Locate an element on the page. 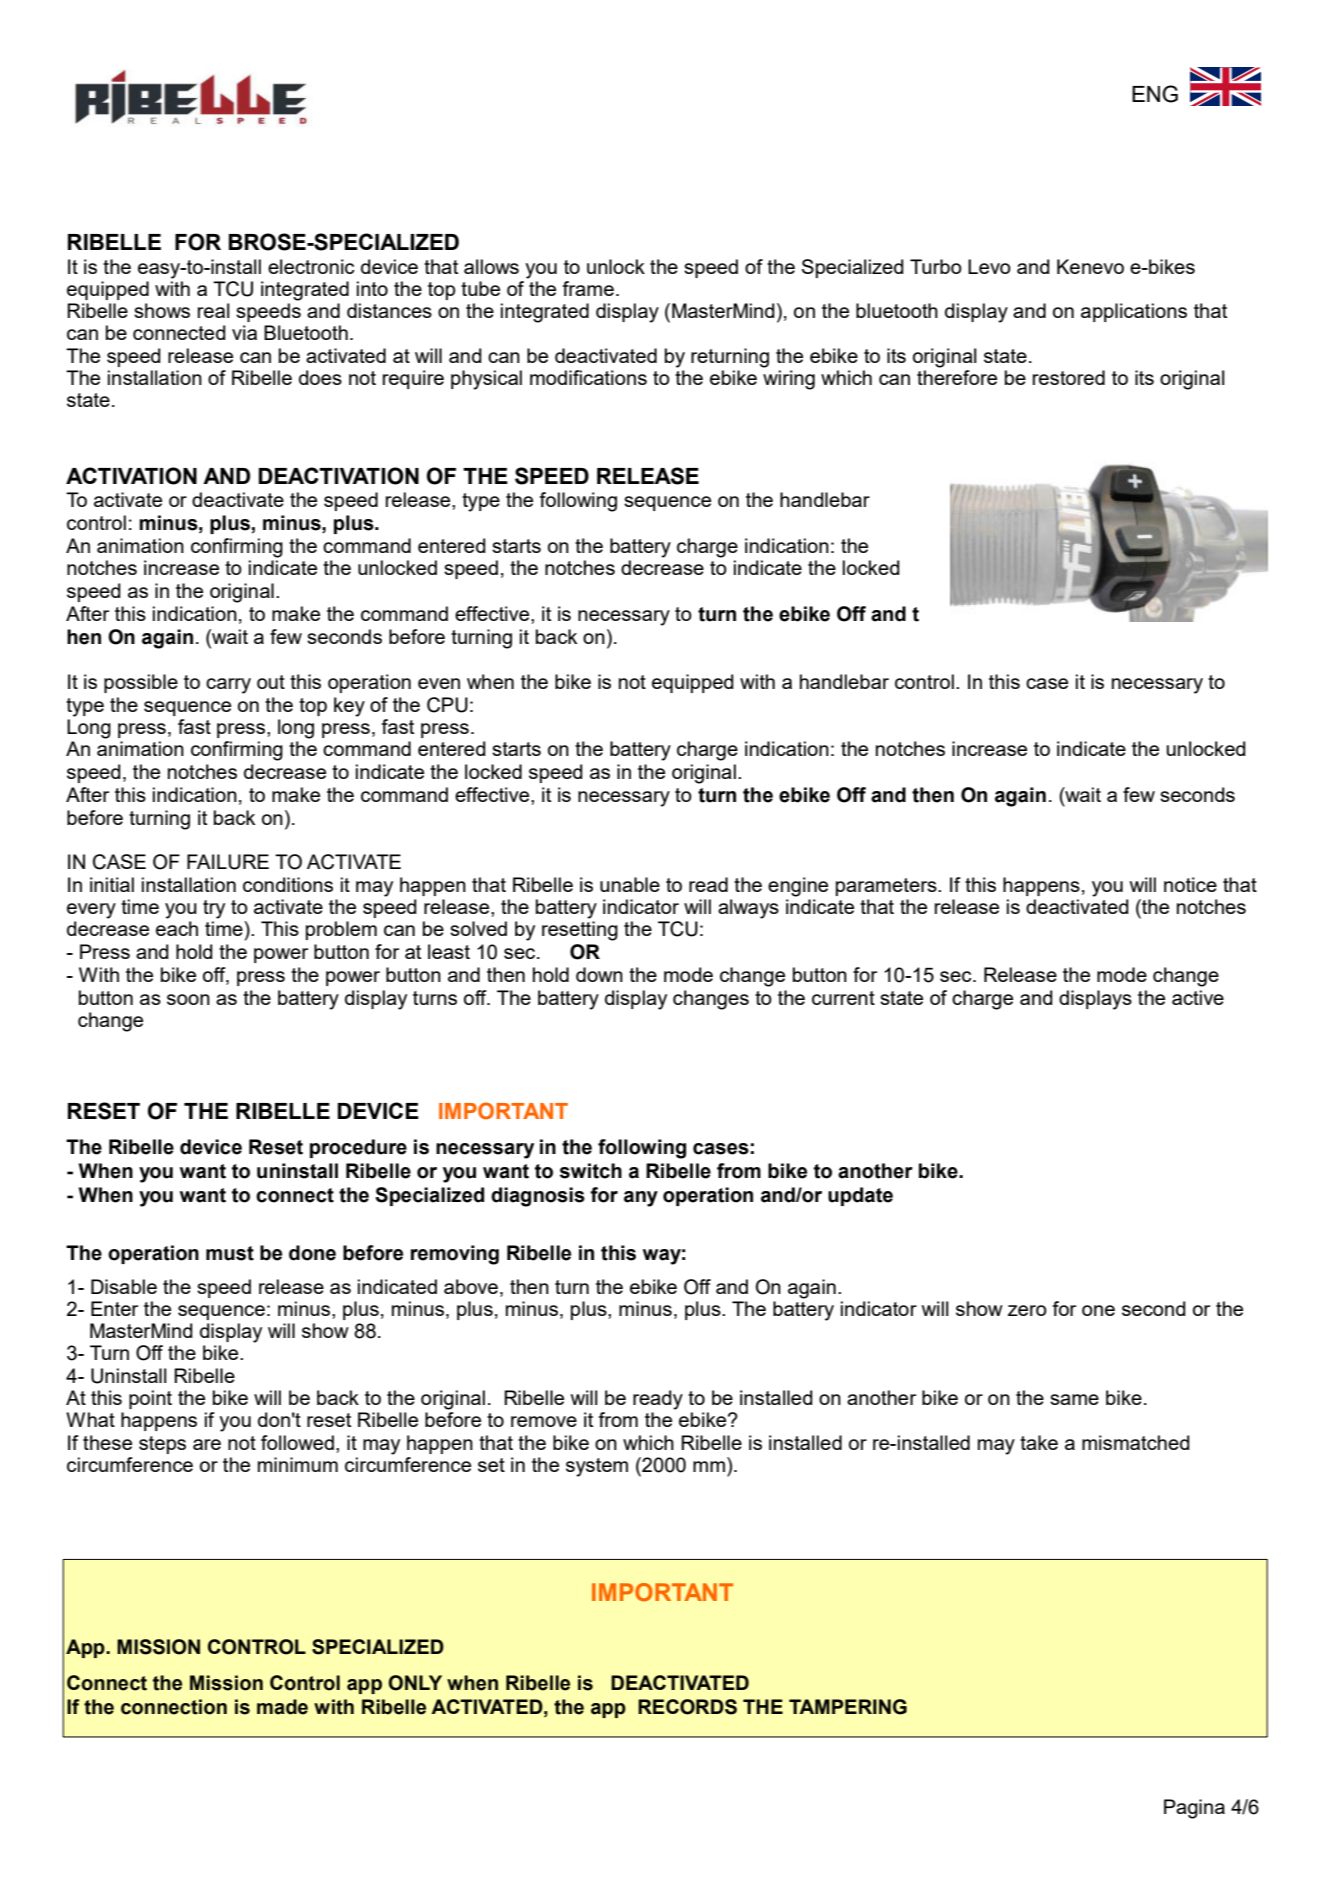 The width and height of the page is (1330, 1883). made is located at coordinates (282, 1707).
